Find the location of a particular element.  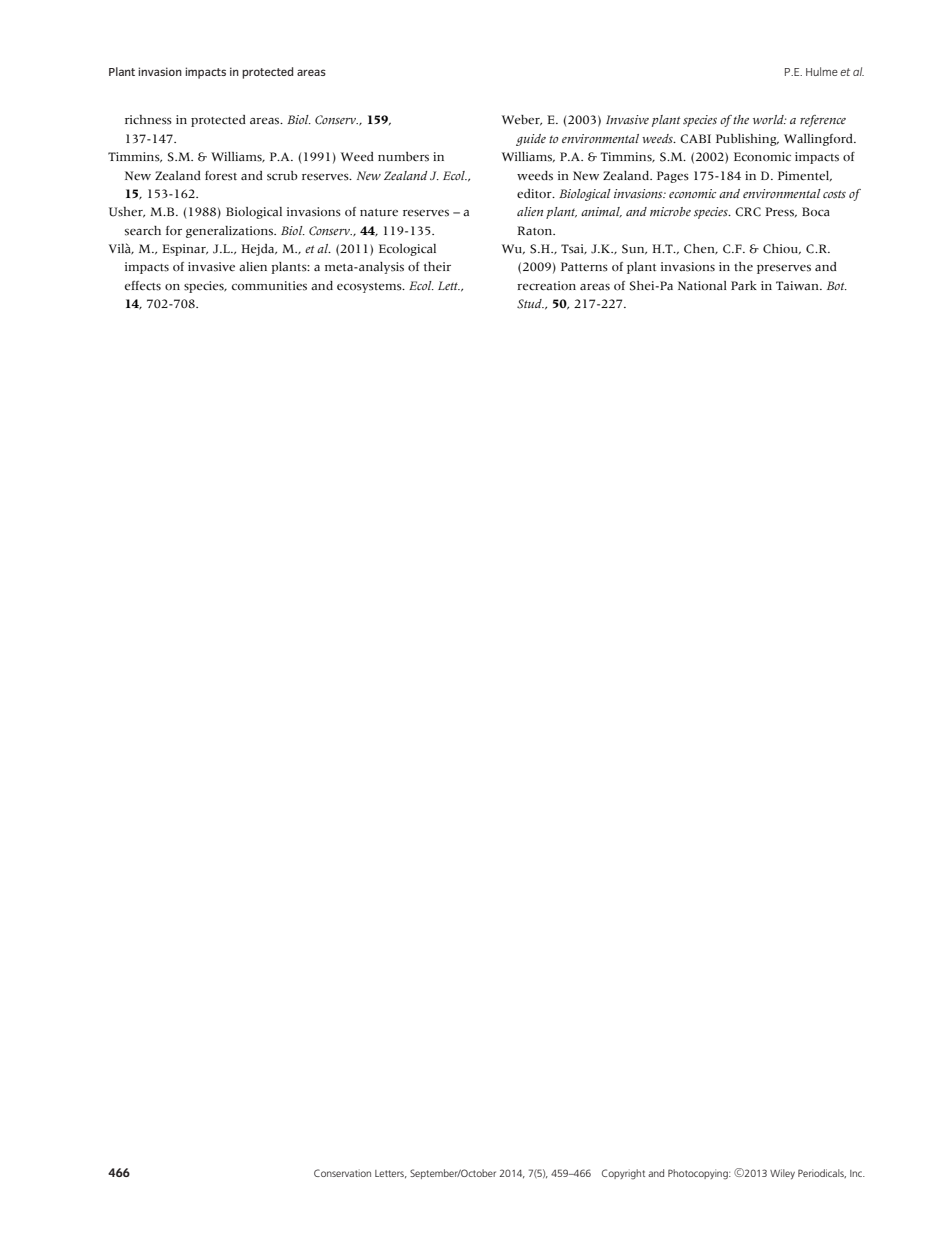

Copyright is located at coordinates (623, 1174).
